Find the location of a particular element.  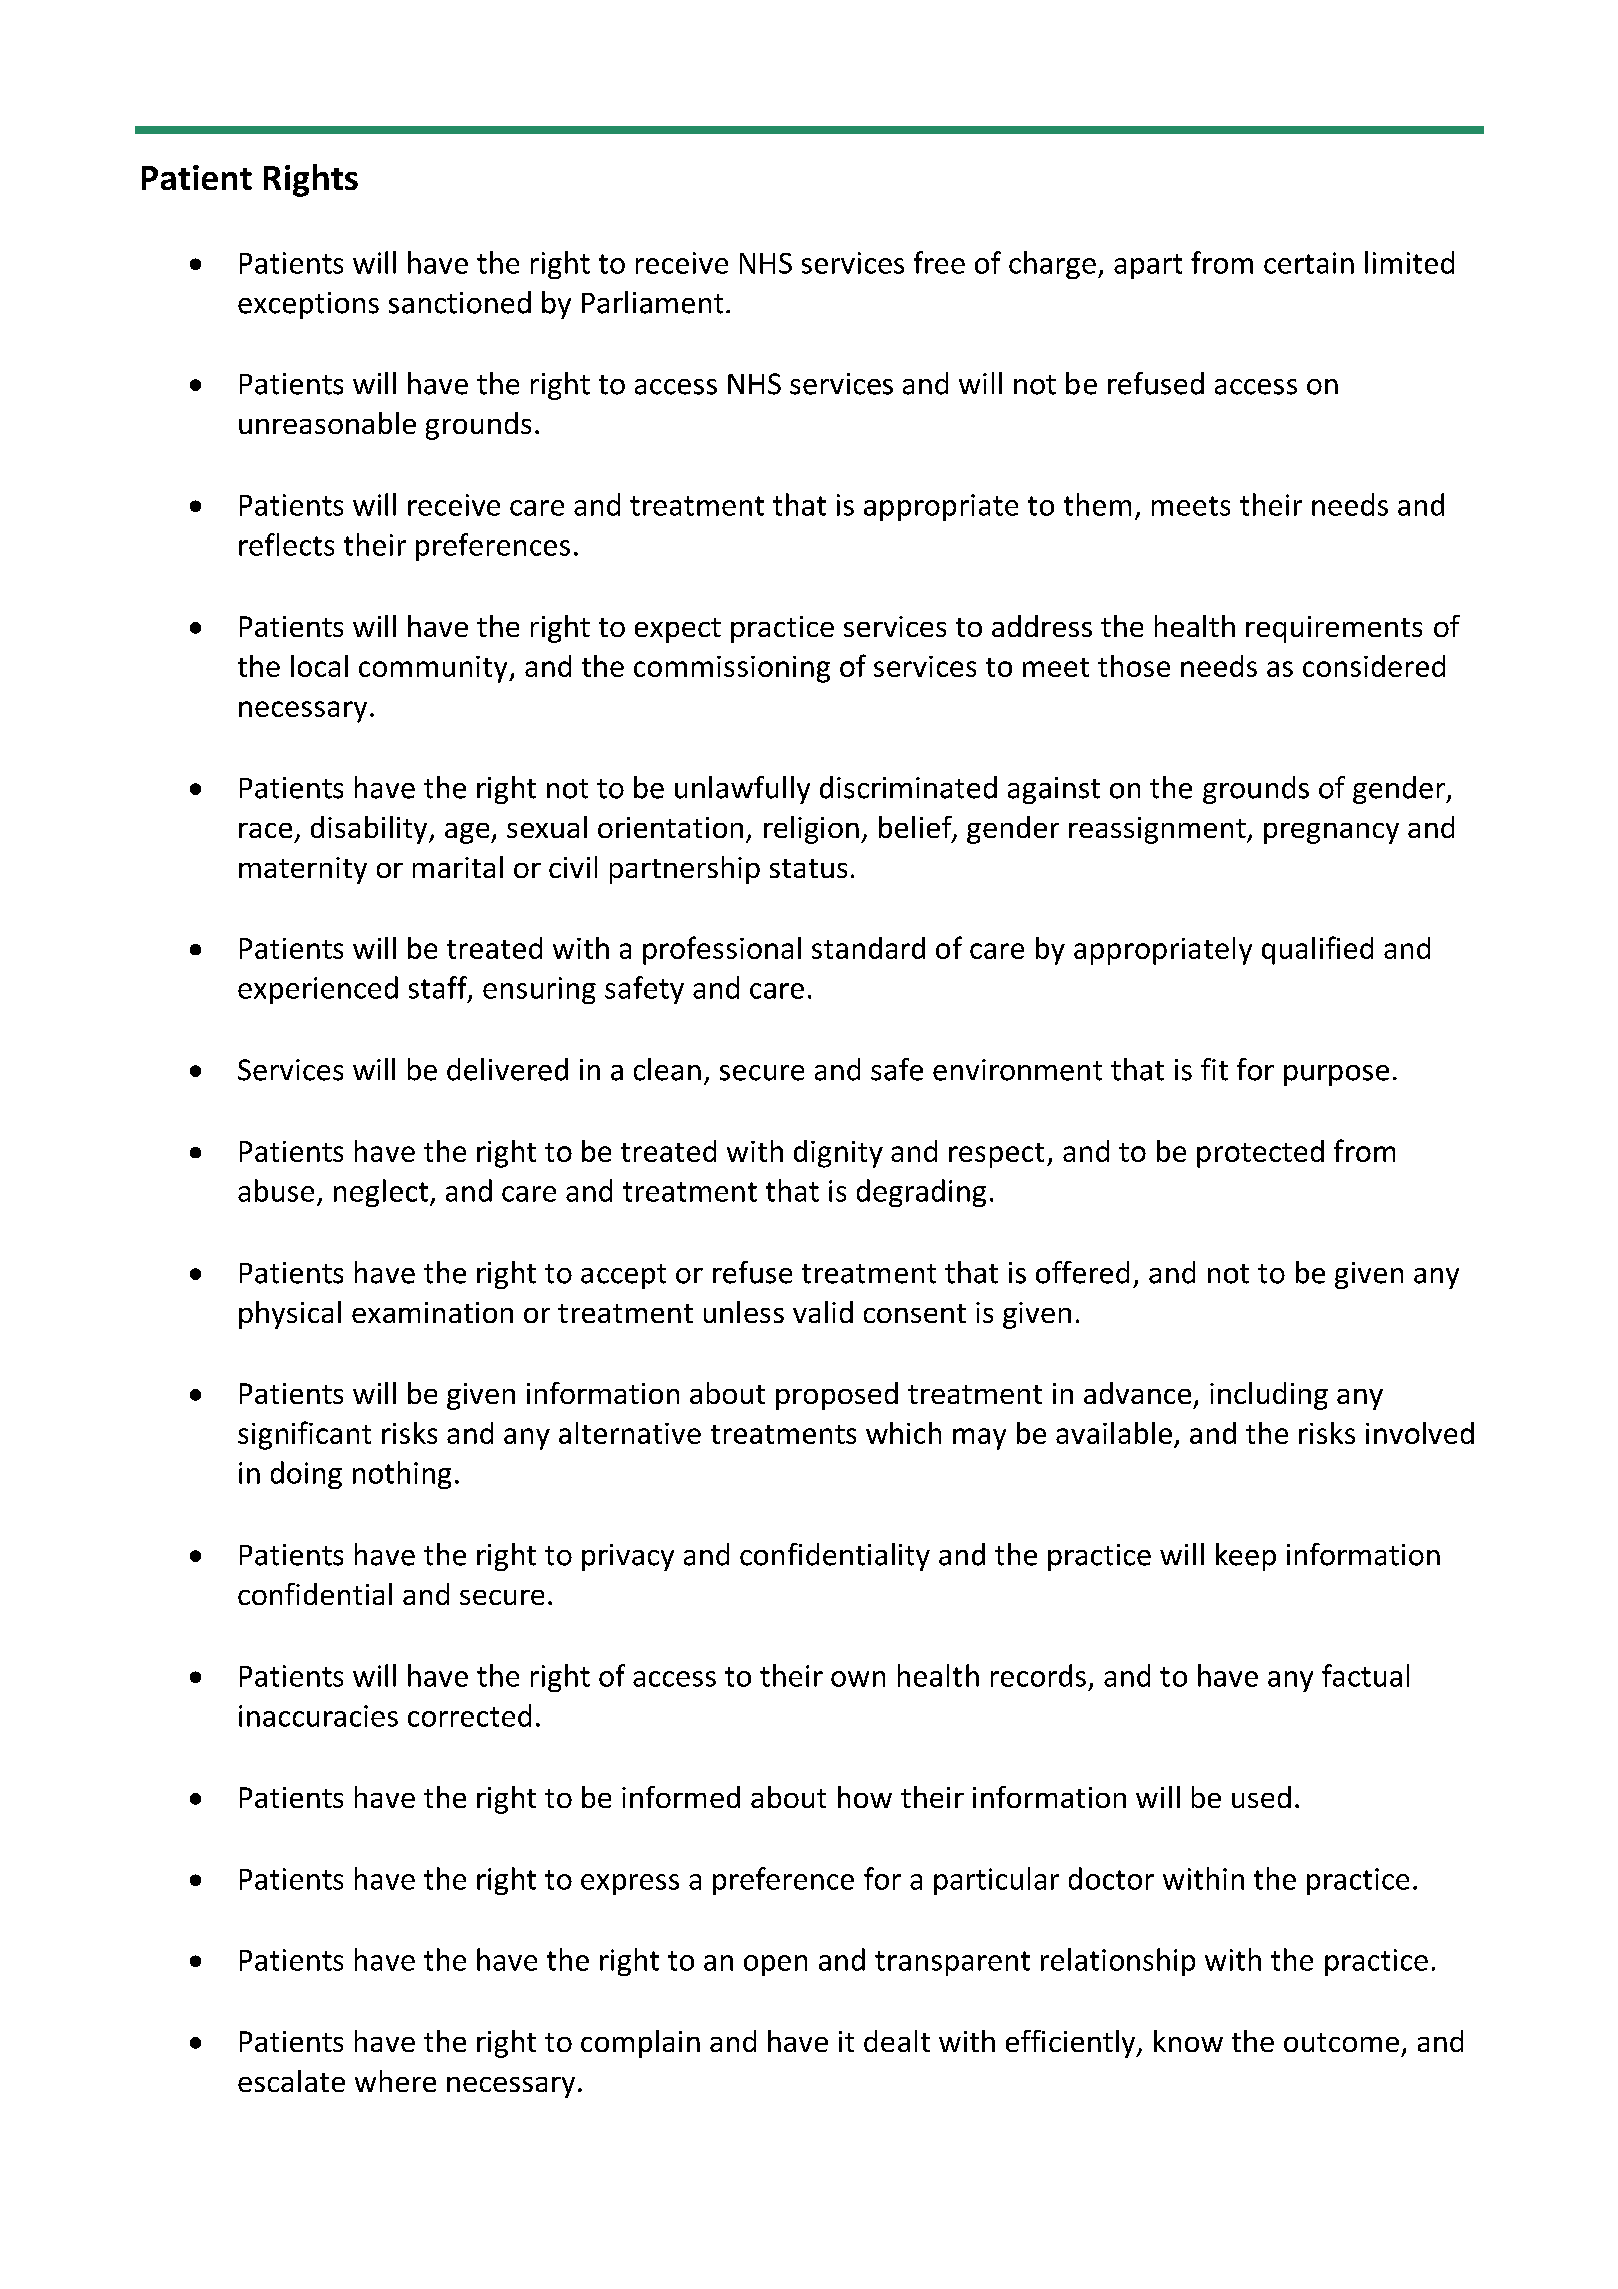

dealt is located at coordinates (897, 2041).
